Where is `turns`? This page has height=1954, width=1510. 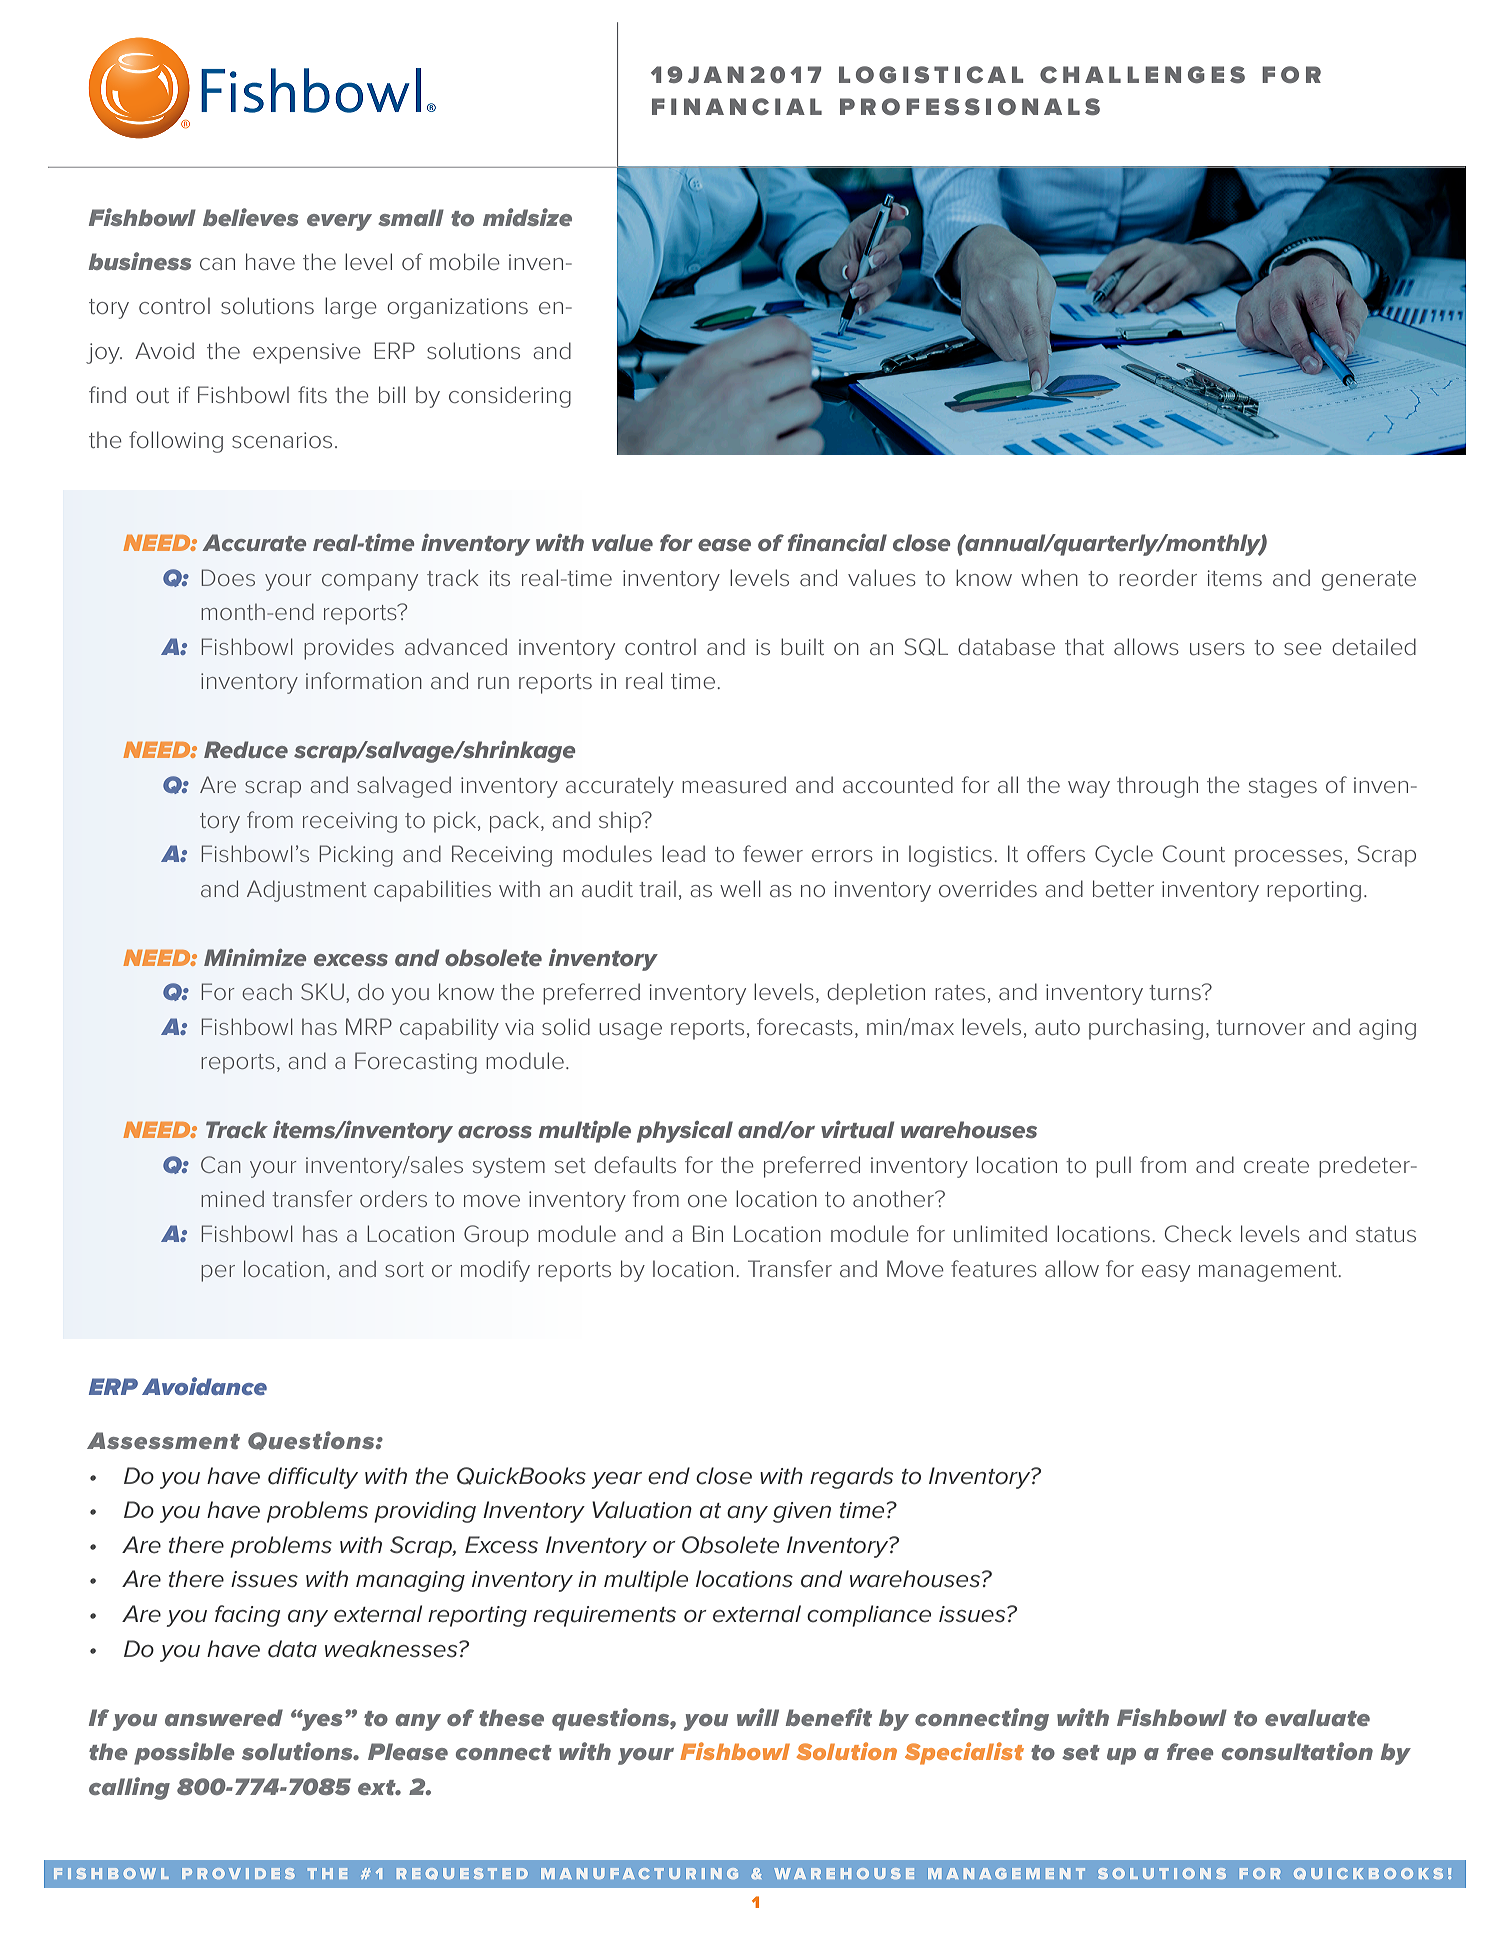 turns is located at coordinates (1176, 992).
